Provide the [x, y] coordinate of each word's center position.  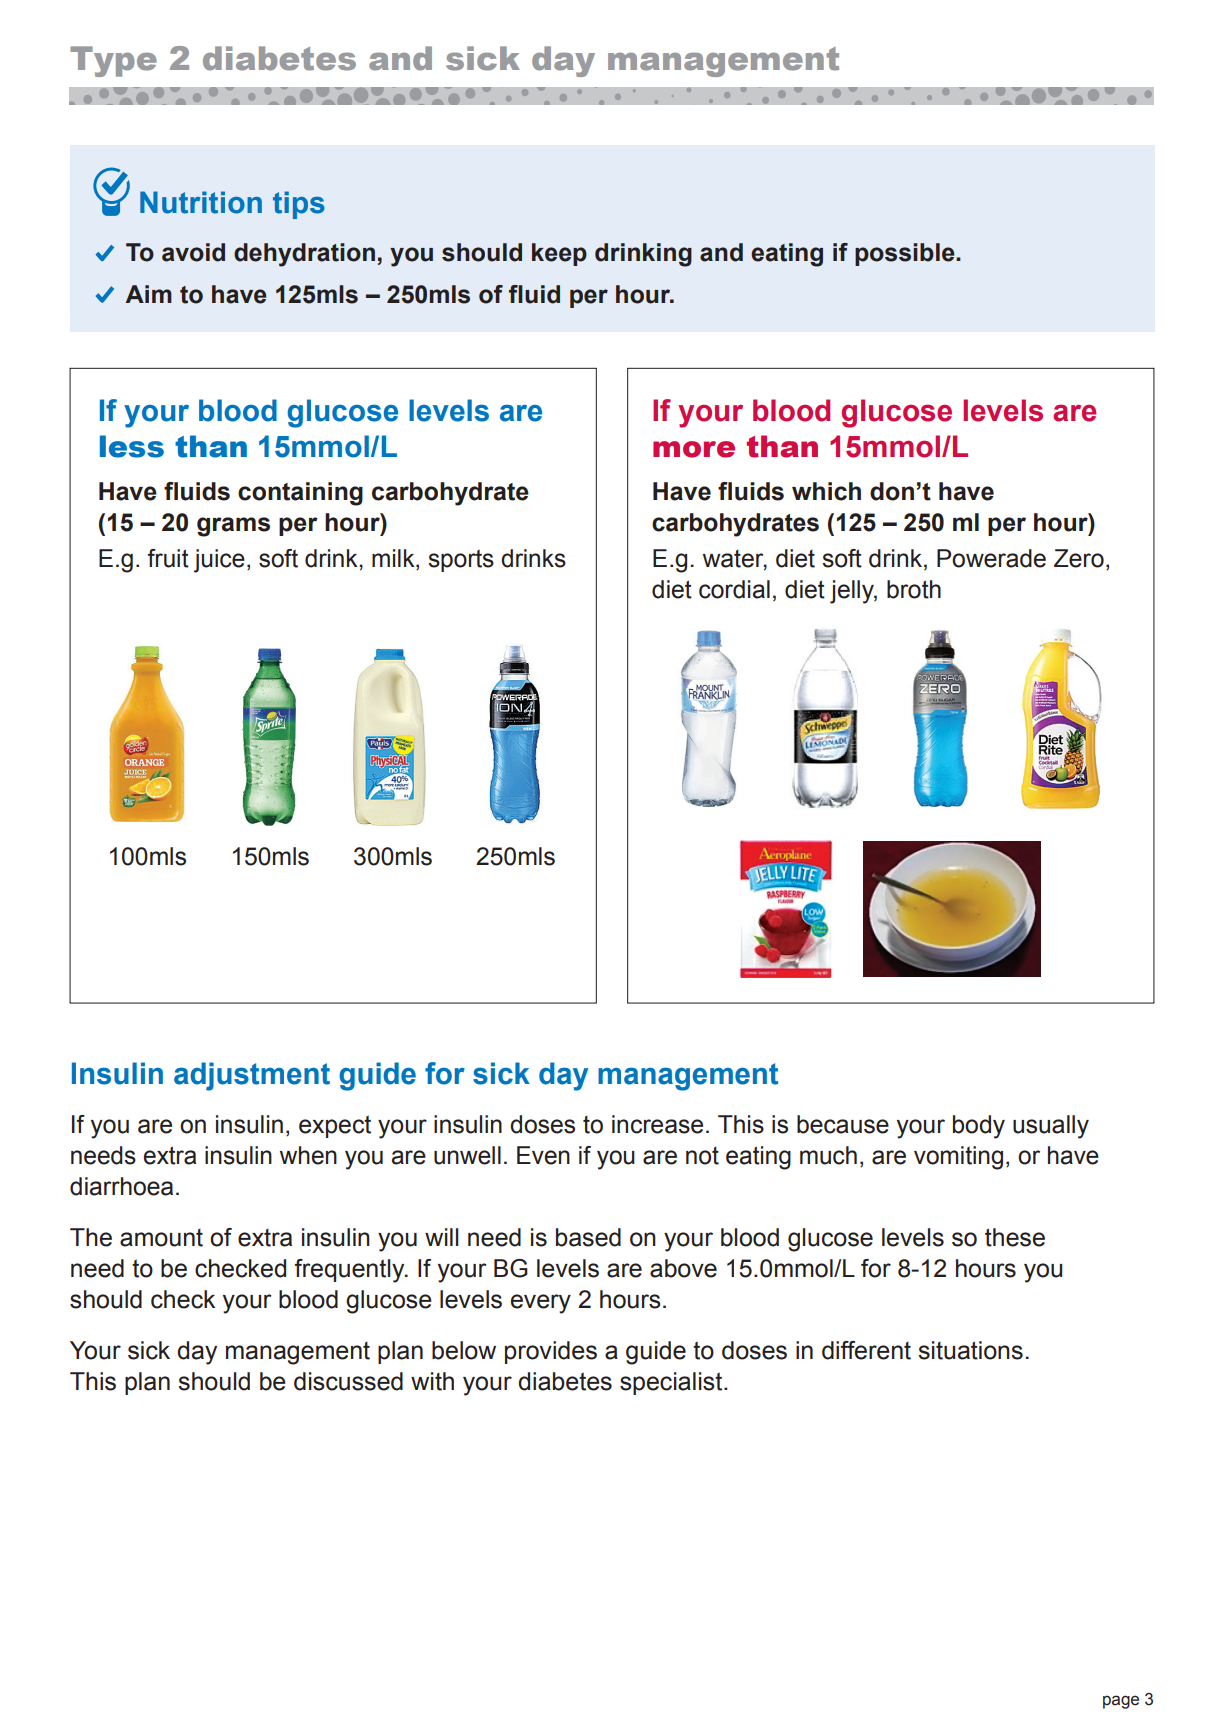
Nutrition [201, 202]
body [979, 1127]
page [1121, 1702]
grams [233, 527]
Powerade [991, 558]
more [694, 449]
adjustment [252, 1076]
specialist [672, 1383]
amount [161, 1238]
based [588, 1237]
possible [906, 254]
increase [657, 1124]
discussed [348, 1381]
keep [559, 254]
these [1015, 1237]
